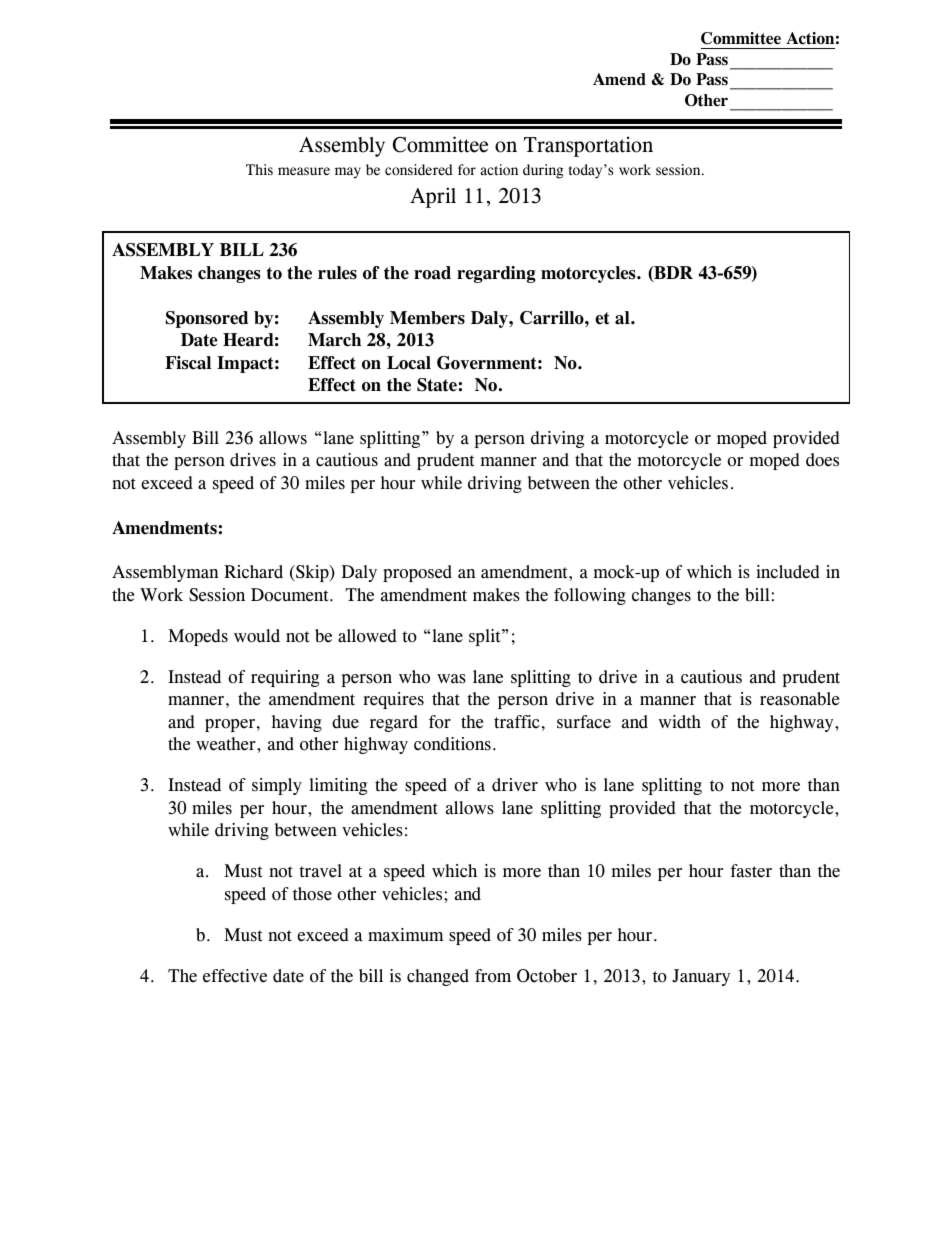  I want to click on those, so click(312, 894).
